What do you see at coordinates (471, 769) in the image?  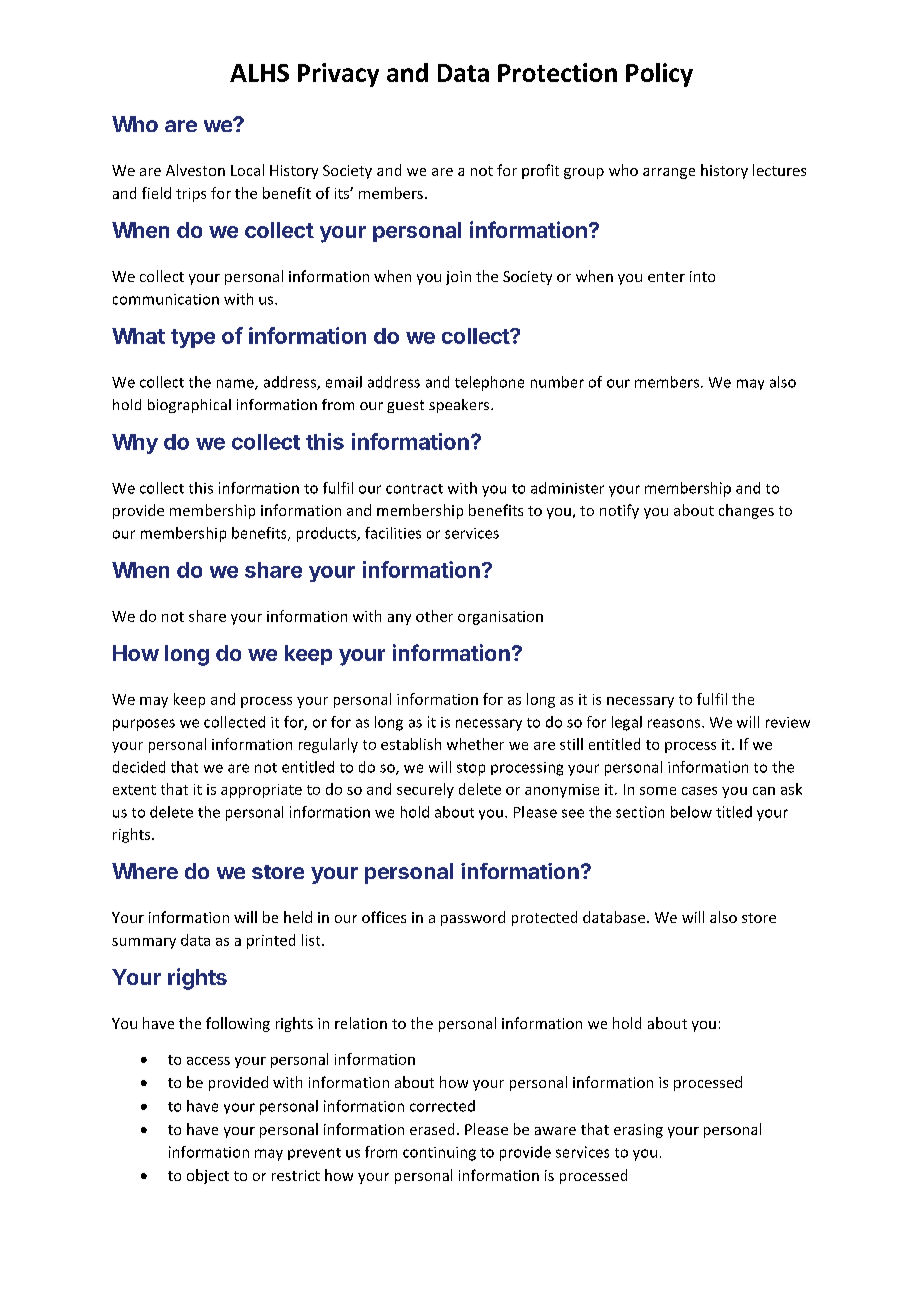 I see `stop` at bounding box center [471, 769].
